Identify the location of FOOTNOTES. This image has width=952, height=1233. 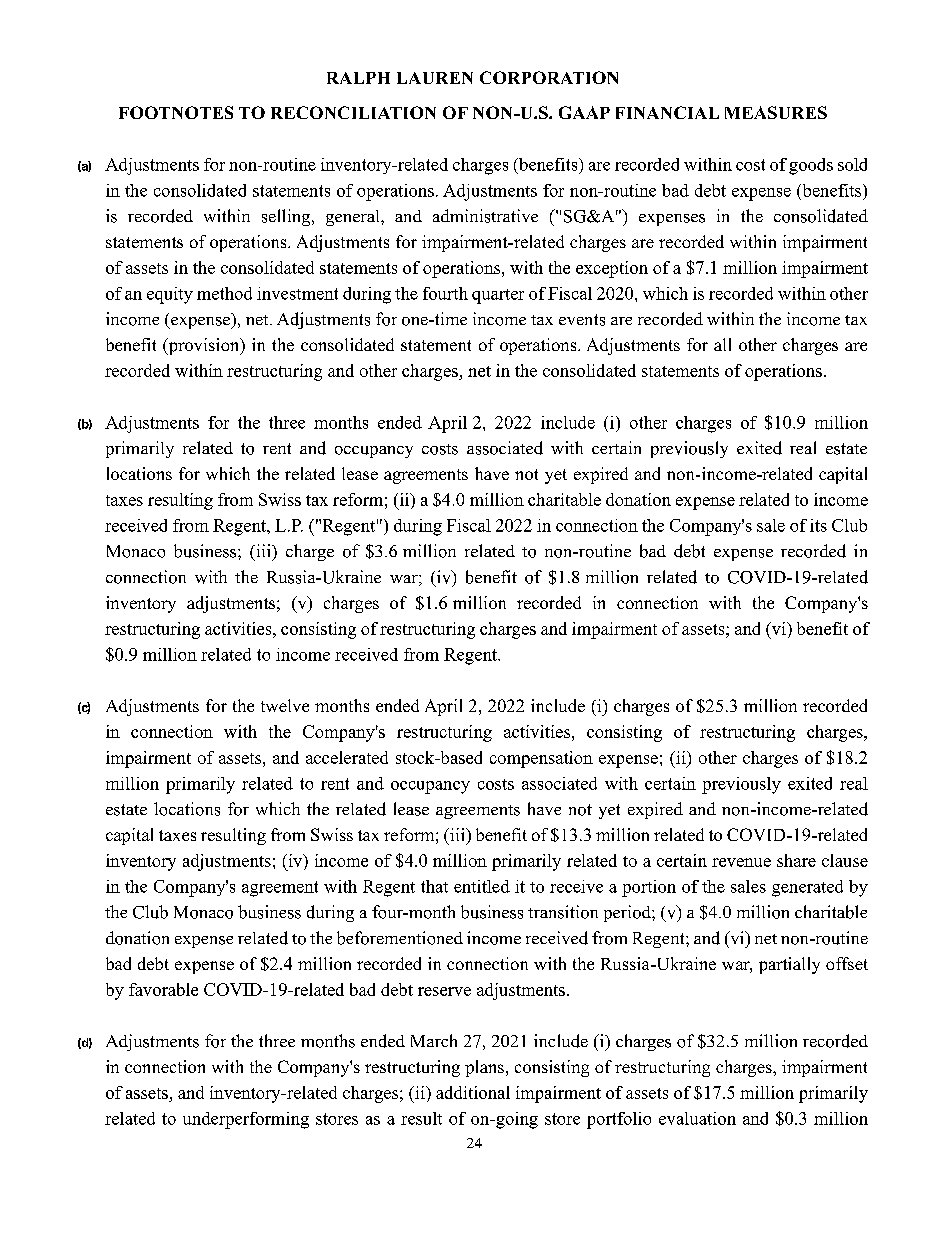
(176, 112).
